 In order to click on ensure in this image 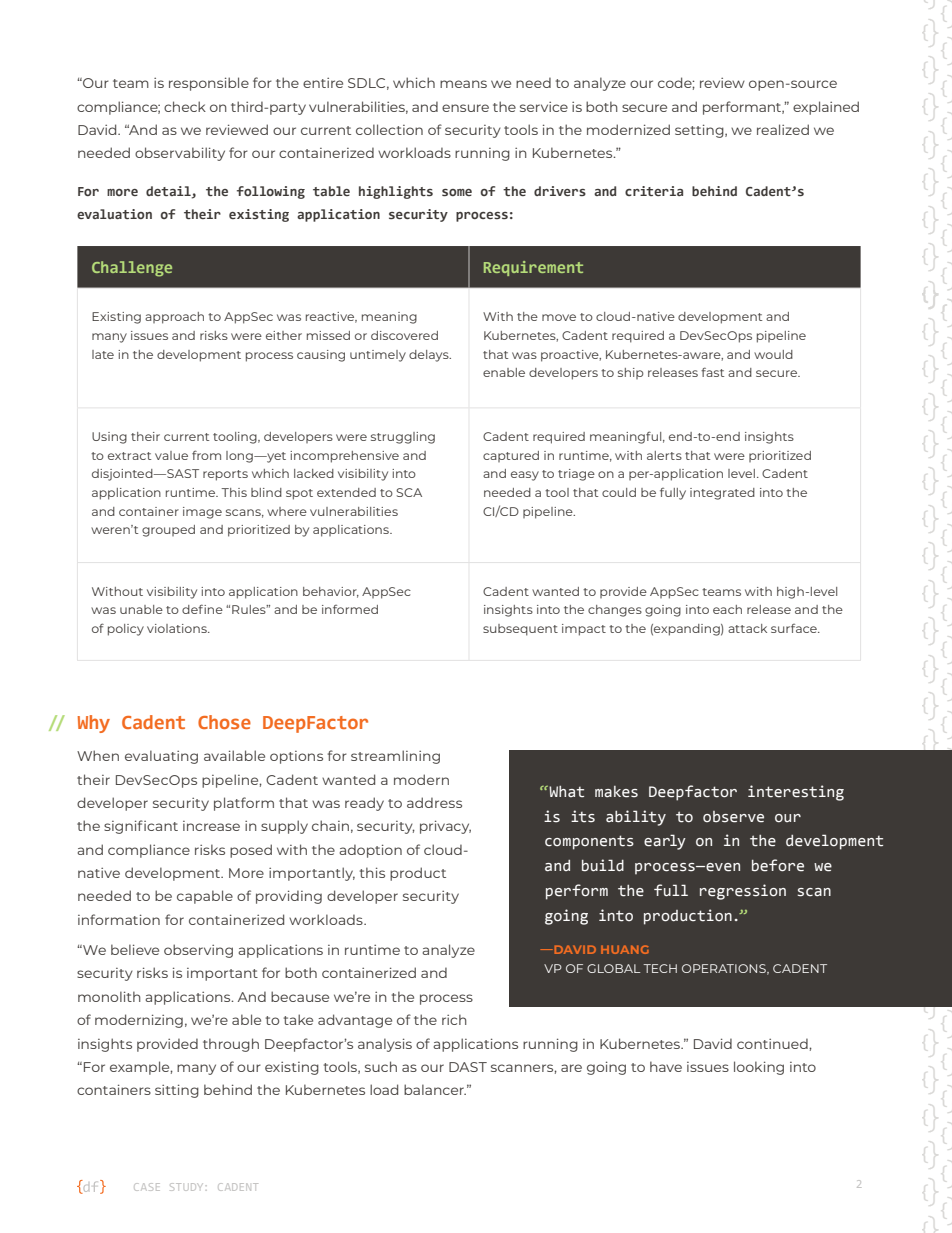, I will do `click(465, 108)`.
